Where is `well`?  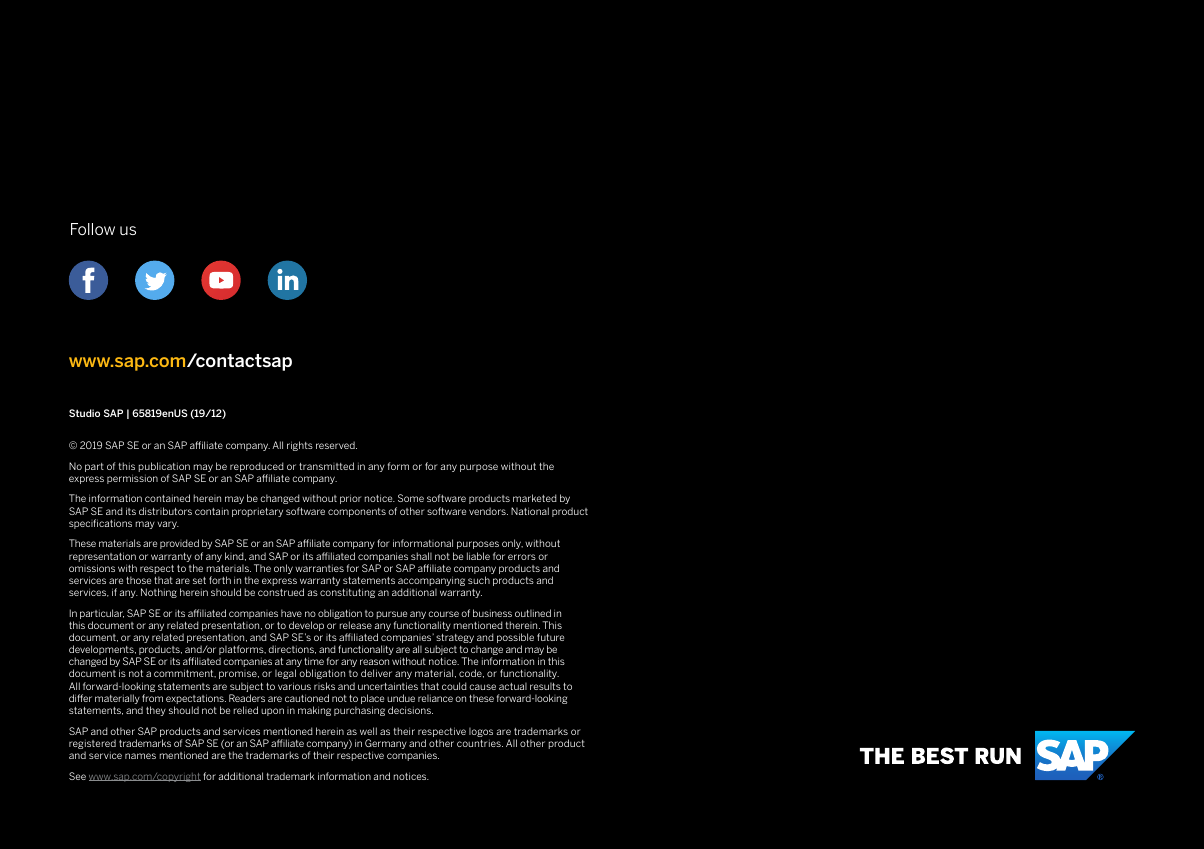 well is located at coordinates (368, 731).
